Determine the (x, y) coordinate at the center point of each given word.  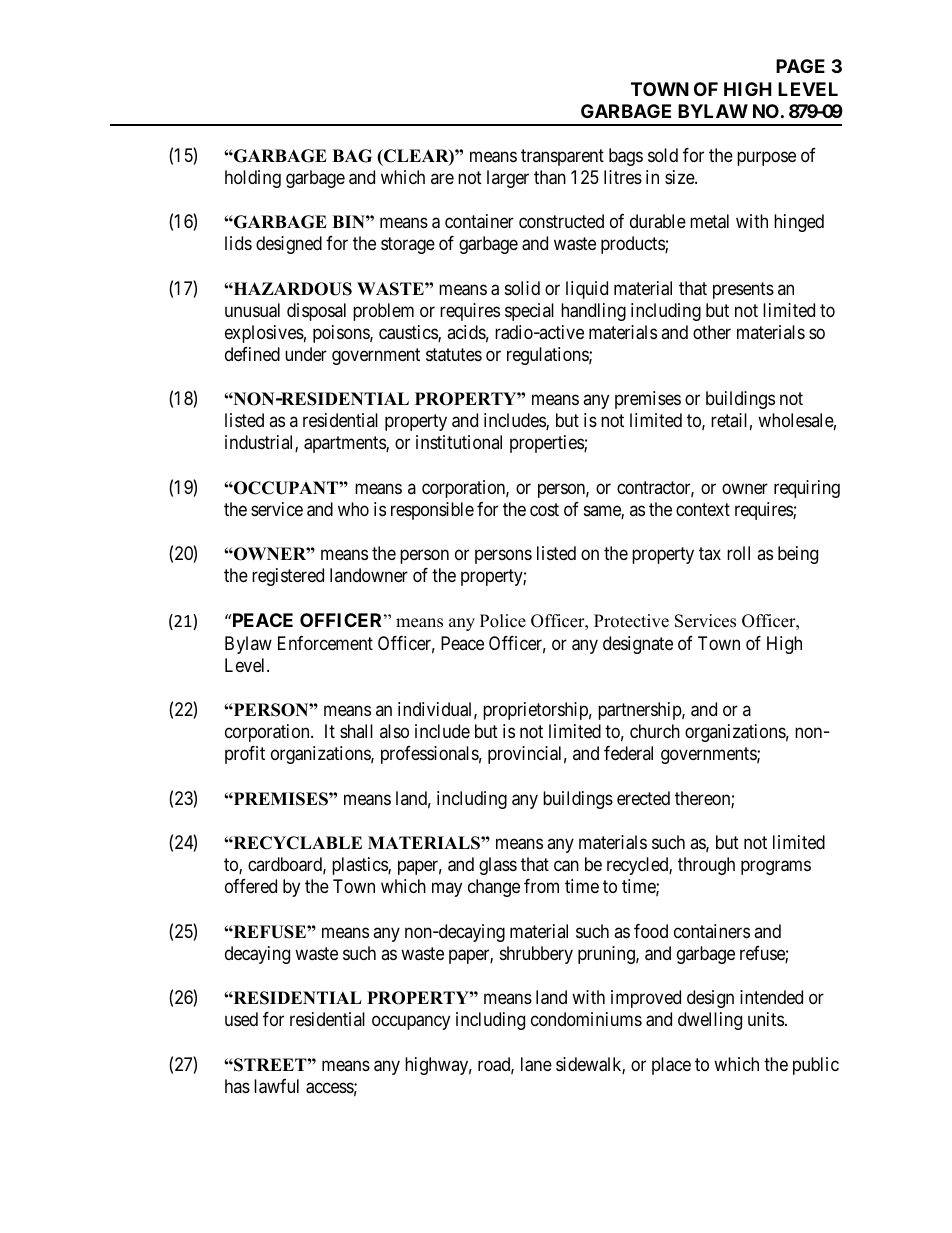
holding (253, 179)
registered (288, 577)
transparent (562, 157)
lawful (276, 1086)
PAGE (800, 66)
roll (738, 553)
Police (503, 621)
